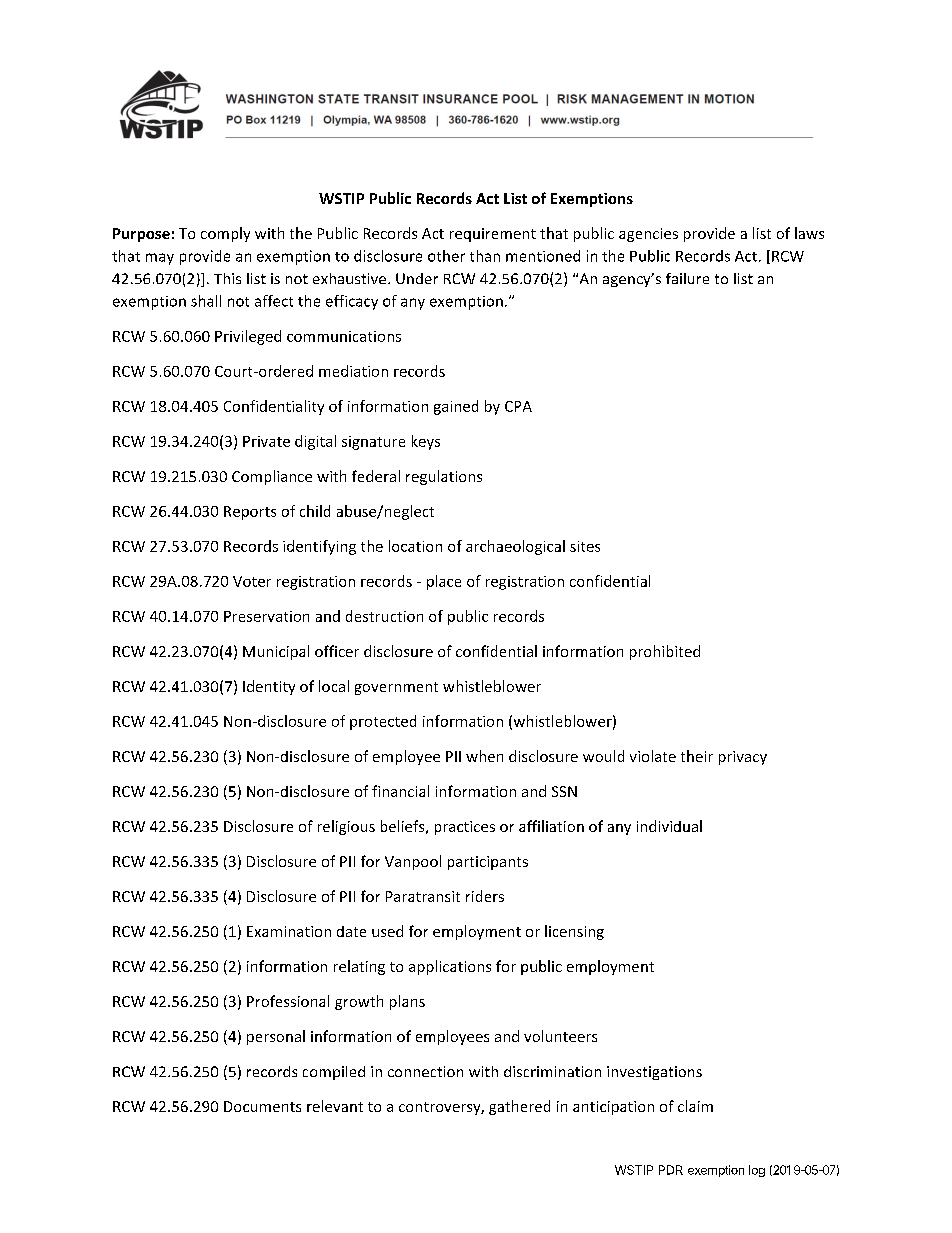 The image size is (952, 1233). What do you see at coordinates (519, 1107) in the screenshot?
I see `gathered` at bounding box center [519, 1107].
